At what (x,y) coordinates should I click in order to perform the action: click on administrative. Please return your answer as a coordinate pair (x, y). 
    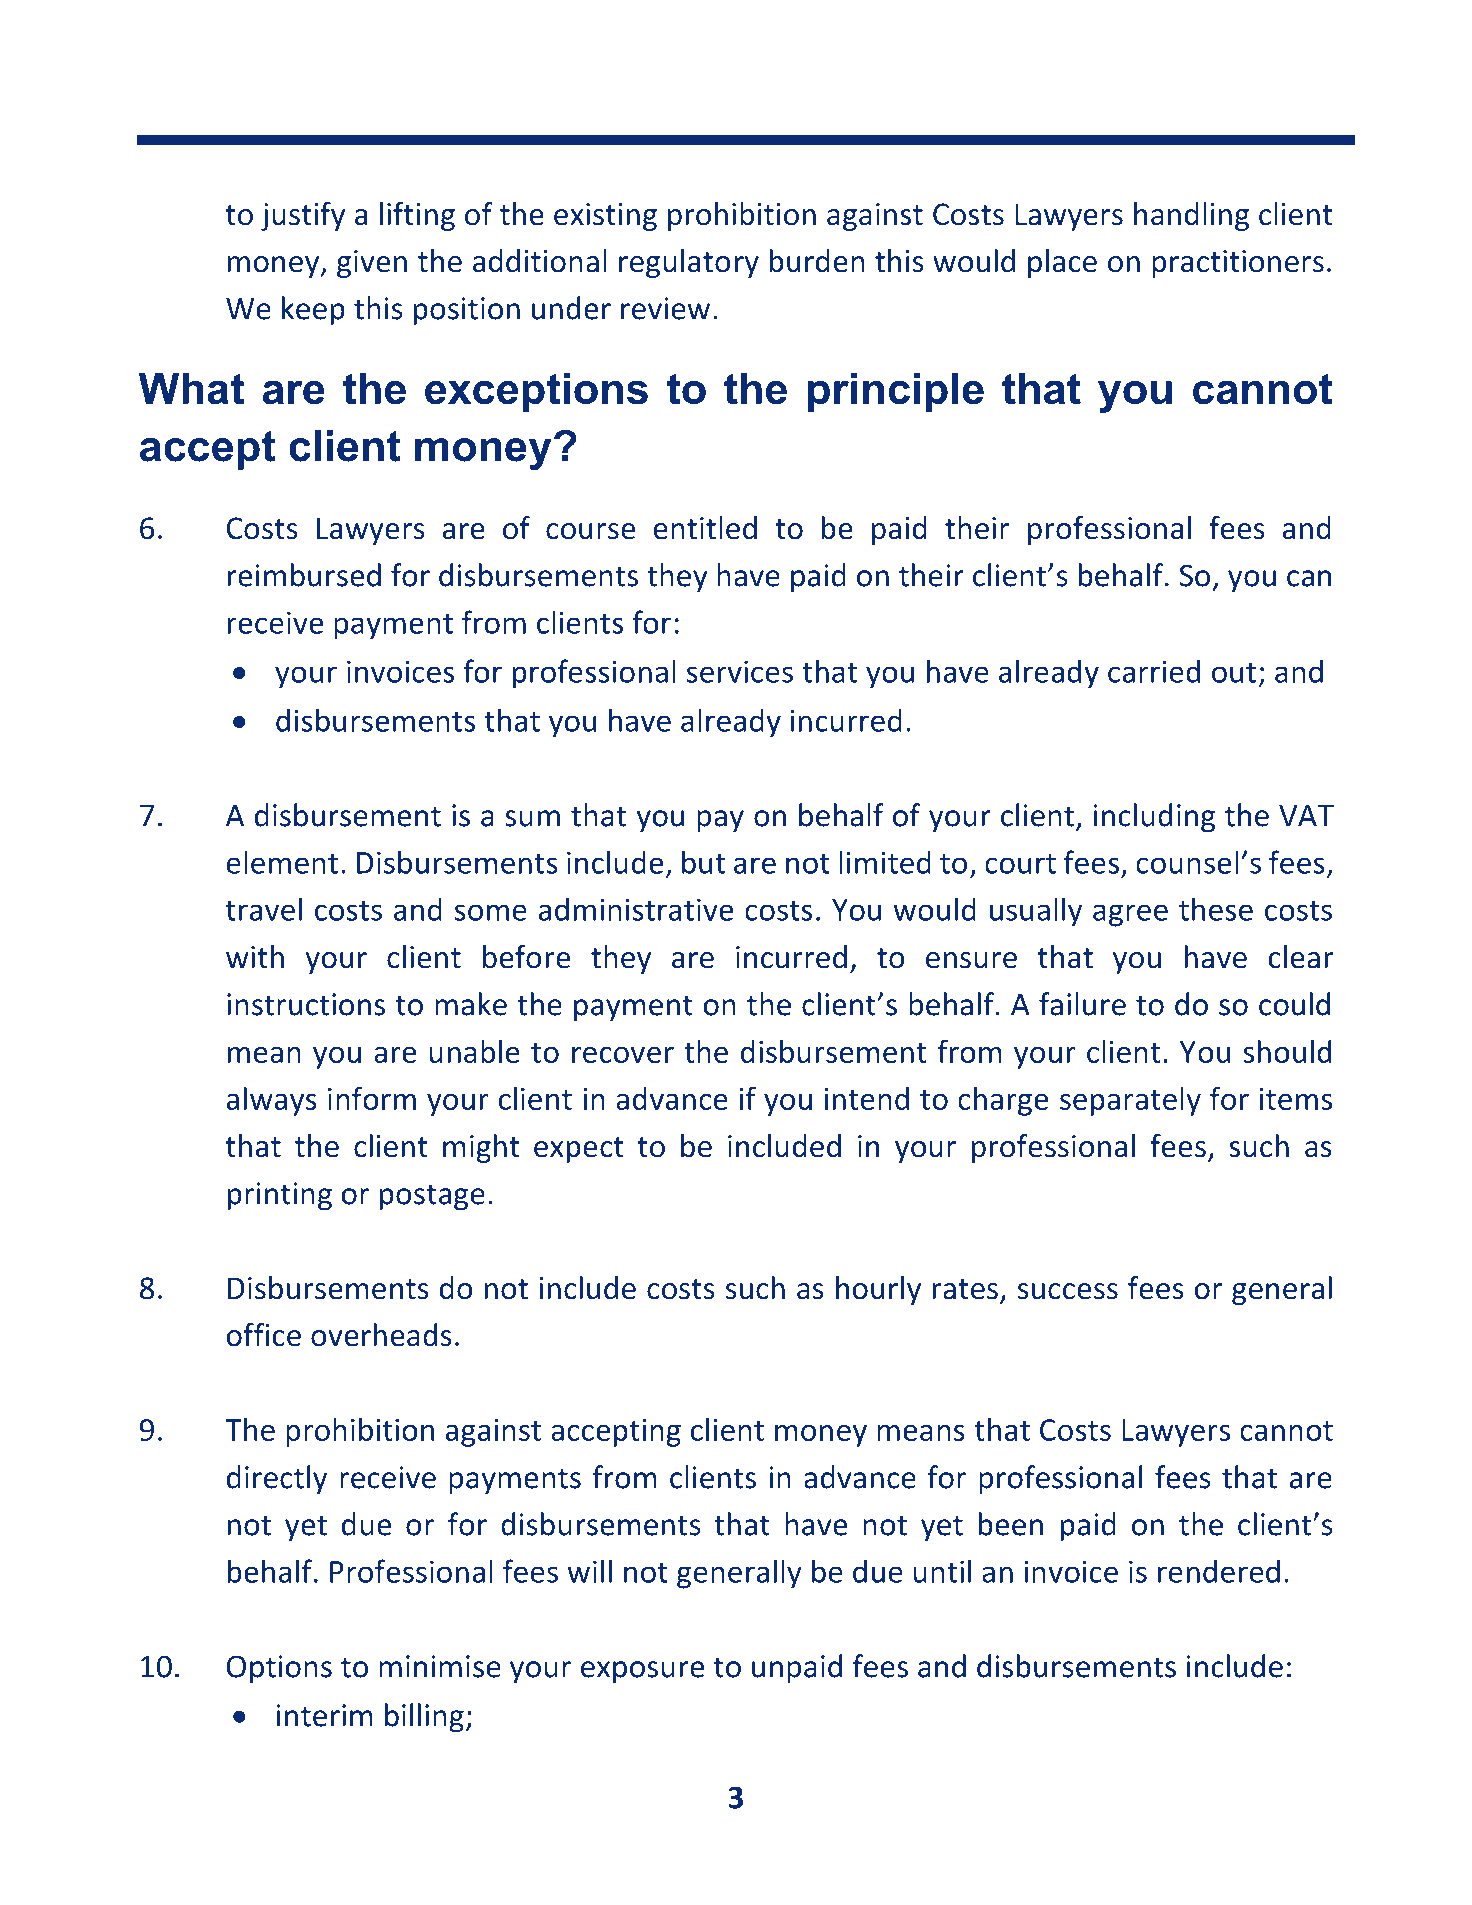
    Looking at the image, I should click on (636, 909).
